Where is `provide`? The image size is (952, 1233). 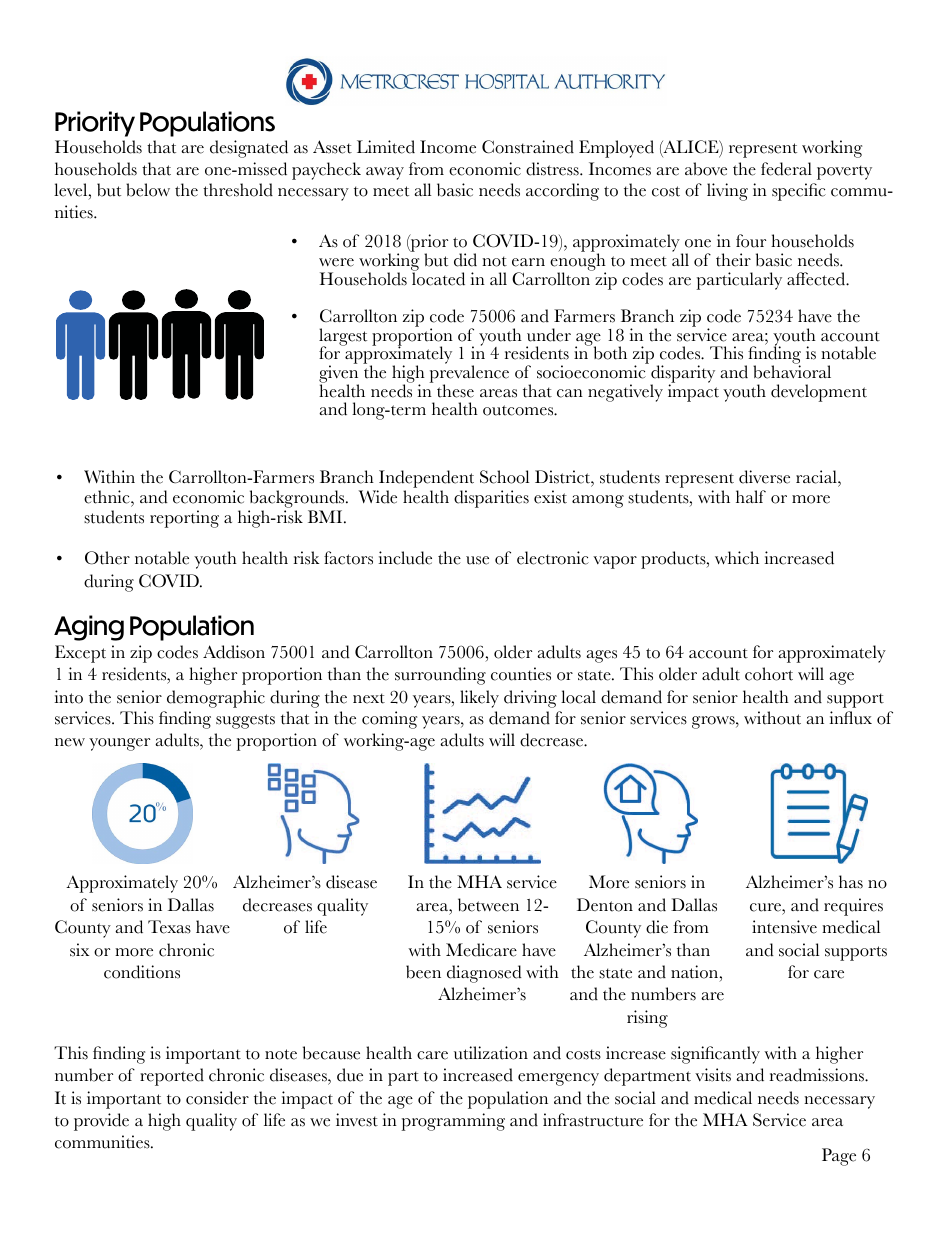 provide is located at coordinates (101, 1122).
